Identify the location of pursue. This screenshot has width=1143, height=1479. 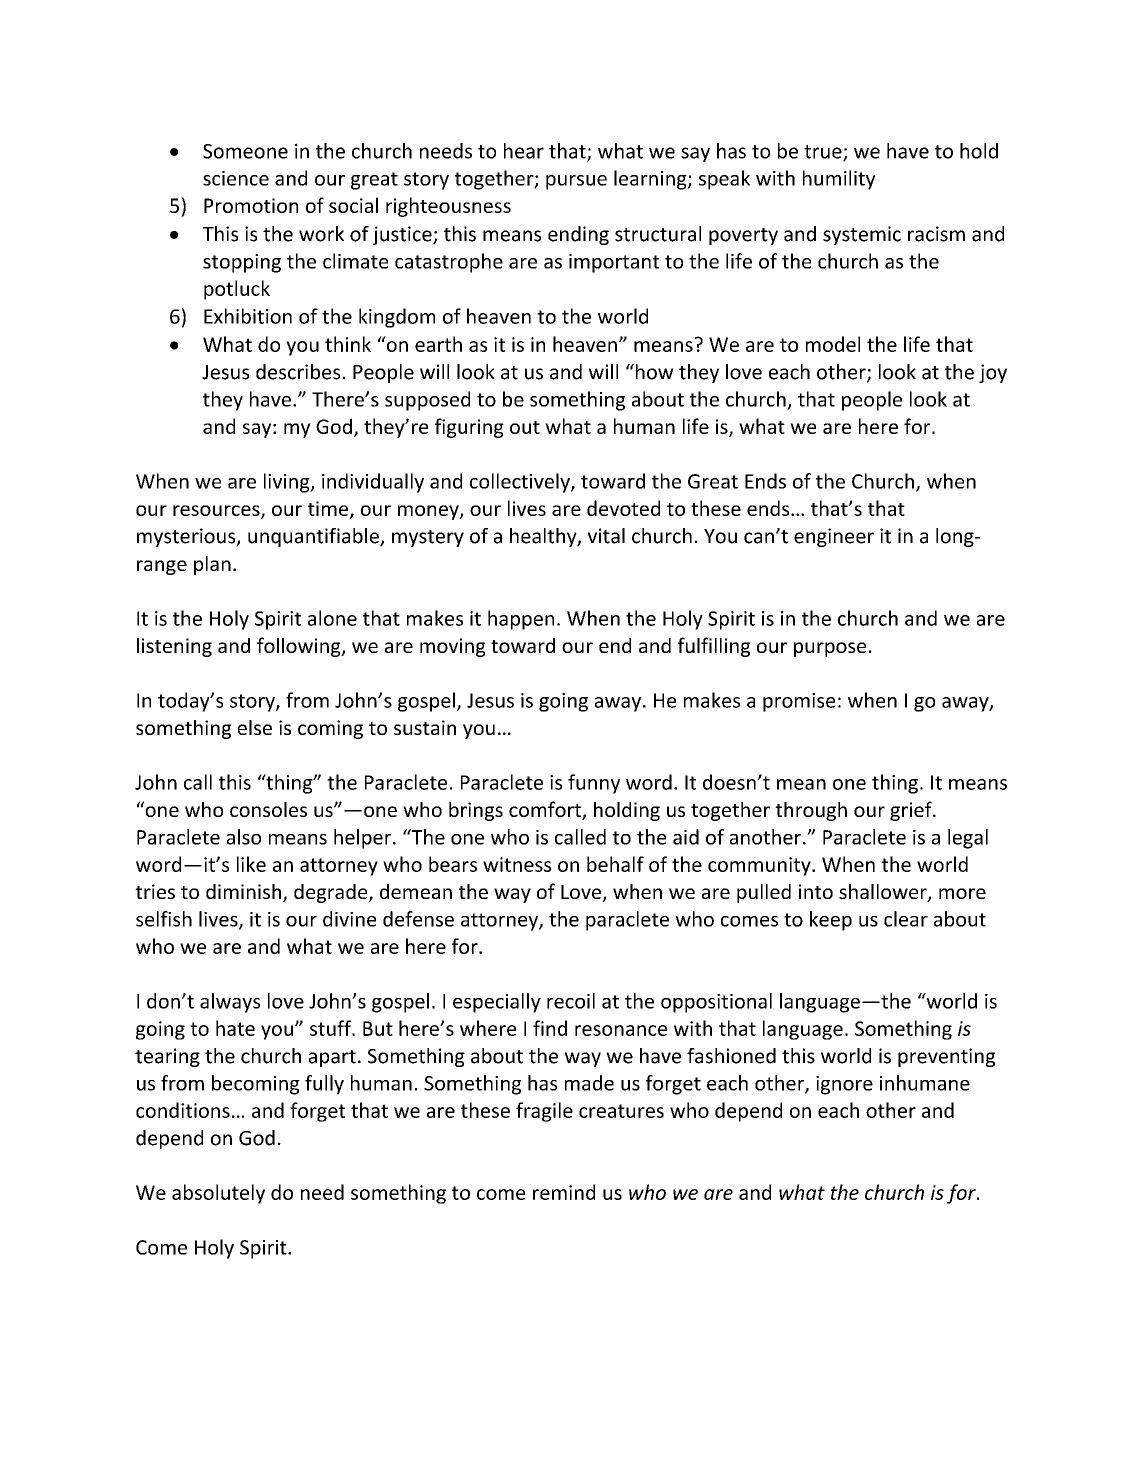
(576, 182).
